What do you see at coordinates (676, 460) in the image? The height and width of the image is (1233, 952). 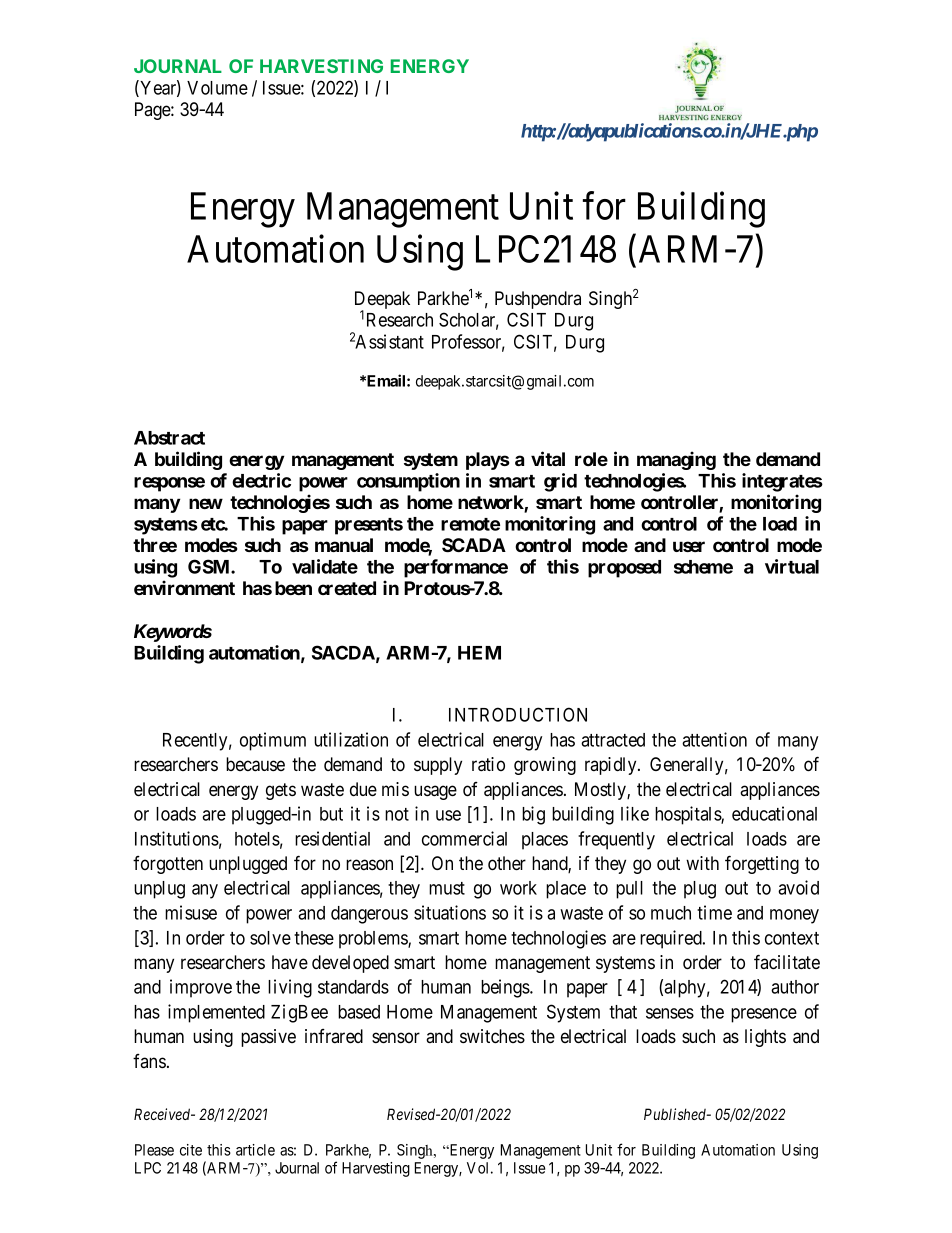 I see `managing` at bounding box center [676, 460].
